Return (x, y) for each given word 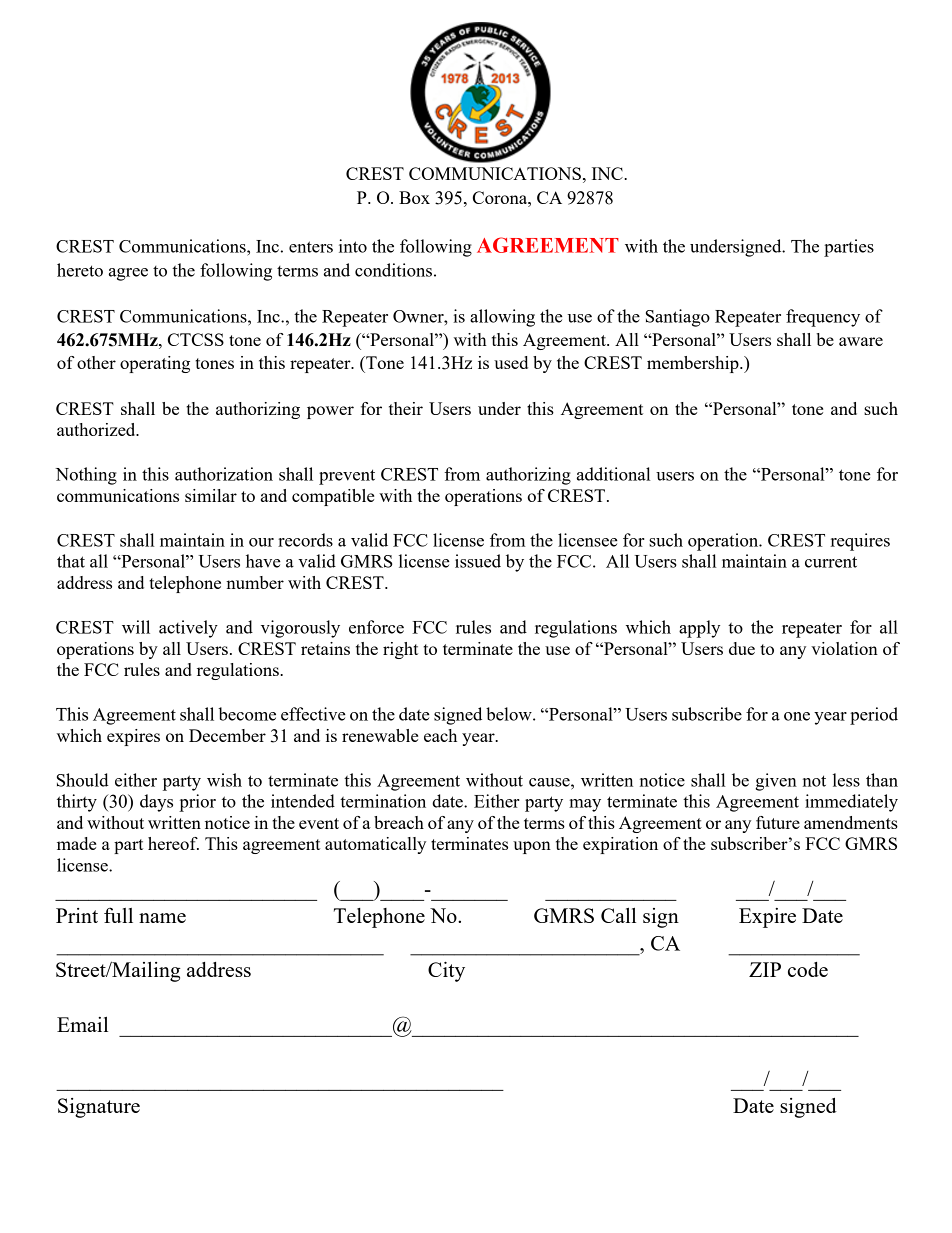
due (742, 648)
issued (478, 561)
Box (414, 197)
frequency (823, 318)
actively (188, 629)
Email (82, 1024)
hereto (80, 270)
